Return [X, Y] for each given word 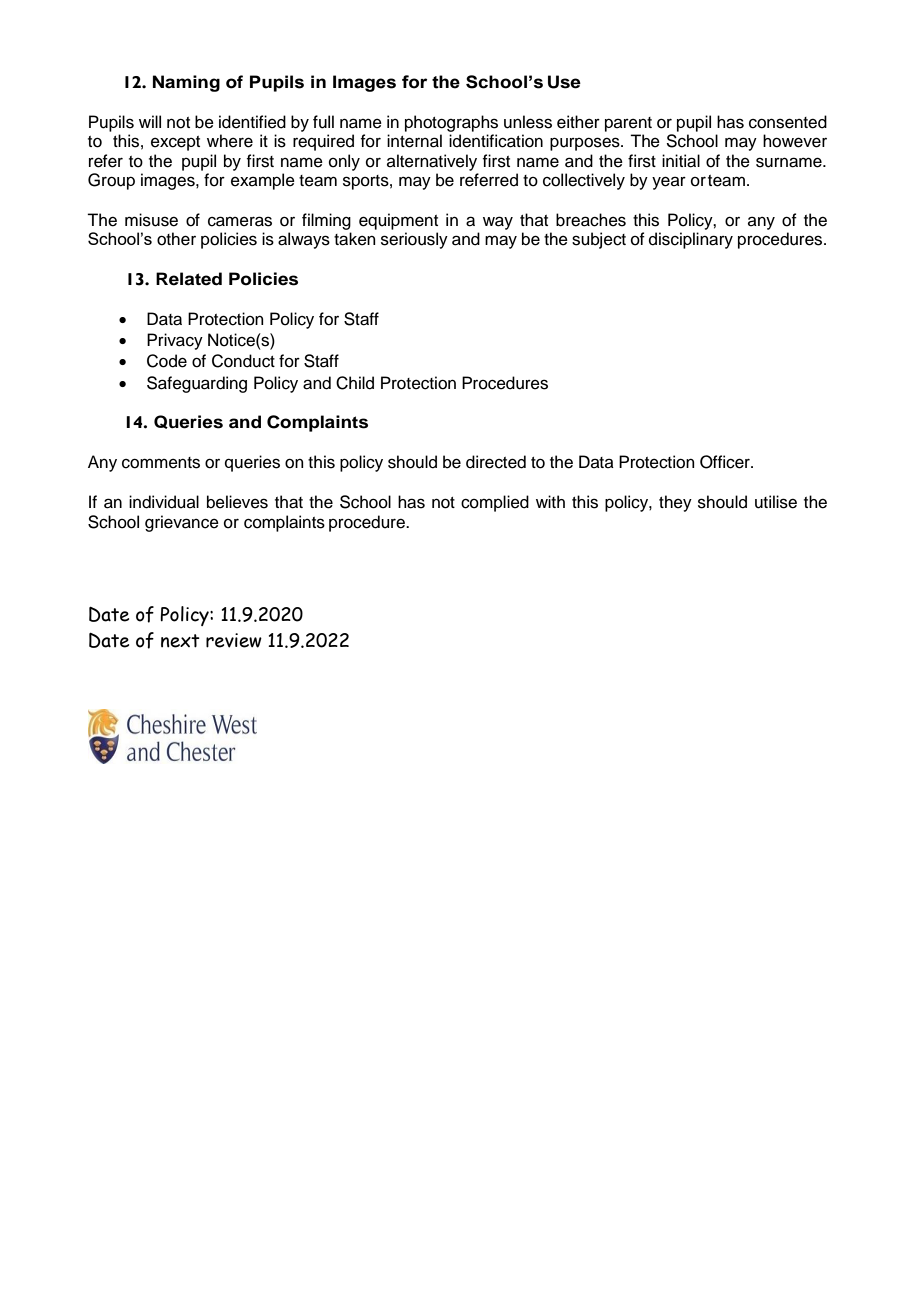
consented [788, 122]
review [234, 640]
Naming [186, 83]
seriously [414, 240]
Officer [726, 462]
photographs [451, 123]
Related [189, 279]
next [180, 641]
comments [161, 463]
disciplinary [691, 240]
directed [496, 462]
